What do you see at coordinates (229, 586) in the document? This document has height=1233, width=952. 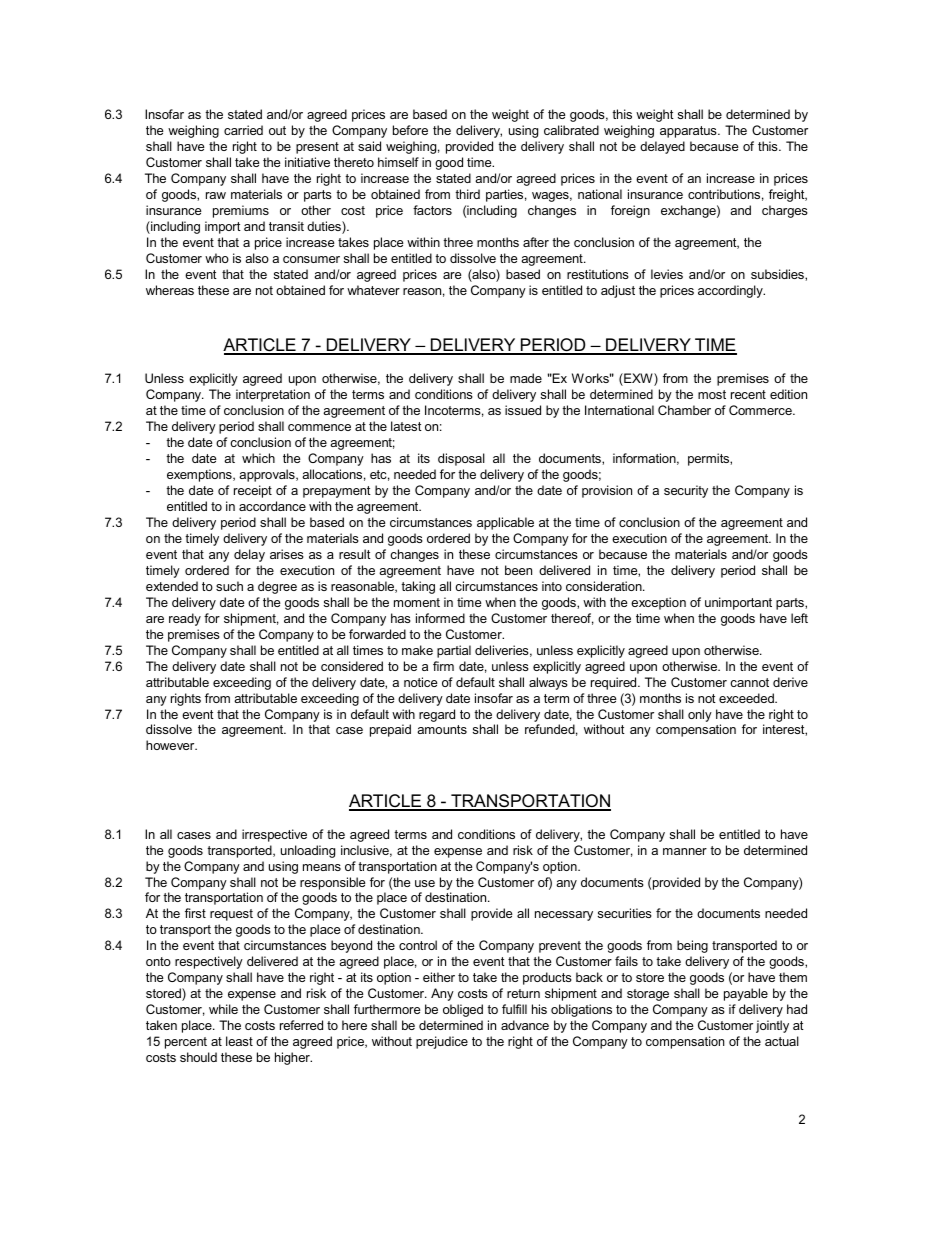 I see `such` at bounding box center [229, 586].
